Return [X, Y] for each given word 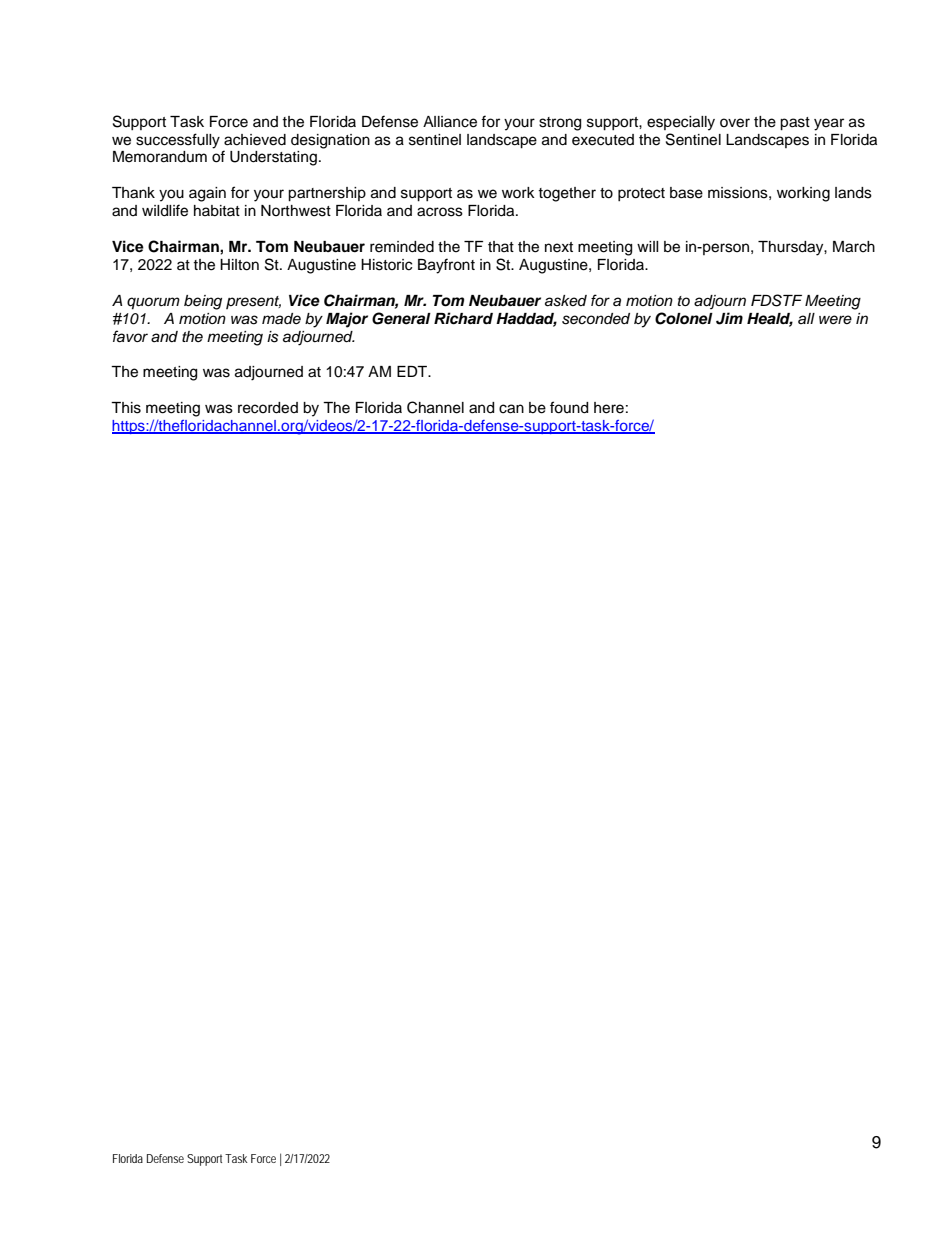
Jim [729, 318]
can [511, 409]
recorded [268, 408]
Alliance [450, 122]
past [795, 124]
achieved [255, 140]
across [440, 212]
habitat [217, 211]
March [854, 247]
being [203, 302]
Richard [463, 318]
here [609, 408]
